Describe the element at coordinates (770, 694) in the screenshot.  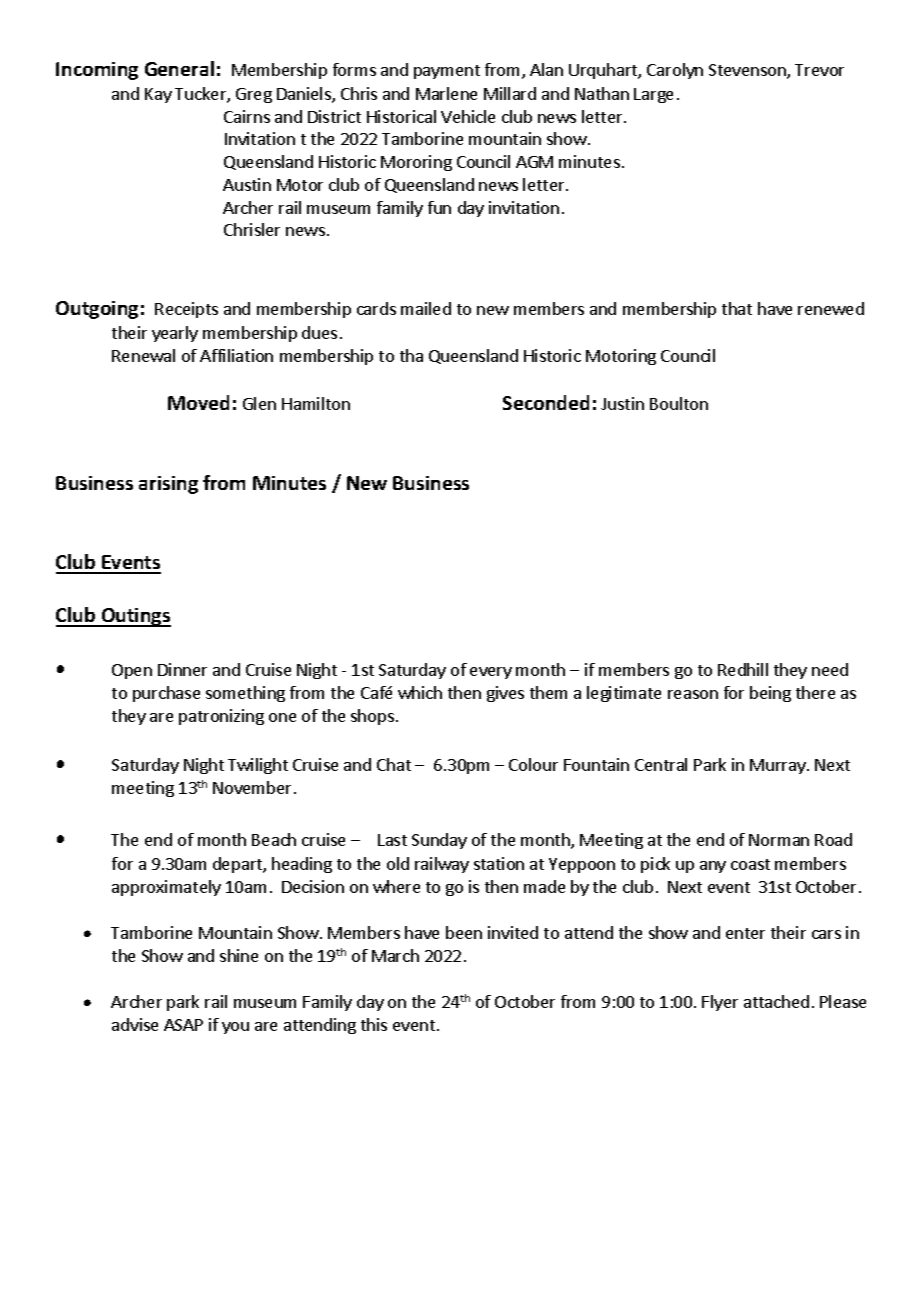
I see `being` at that location.
